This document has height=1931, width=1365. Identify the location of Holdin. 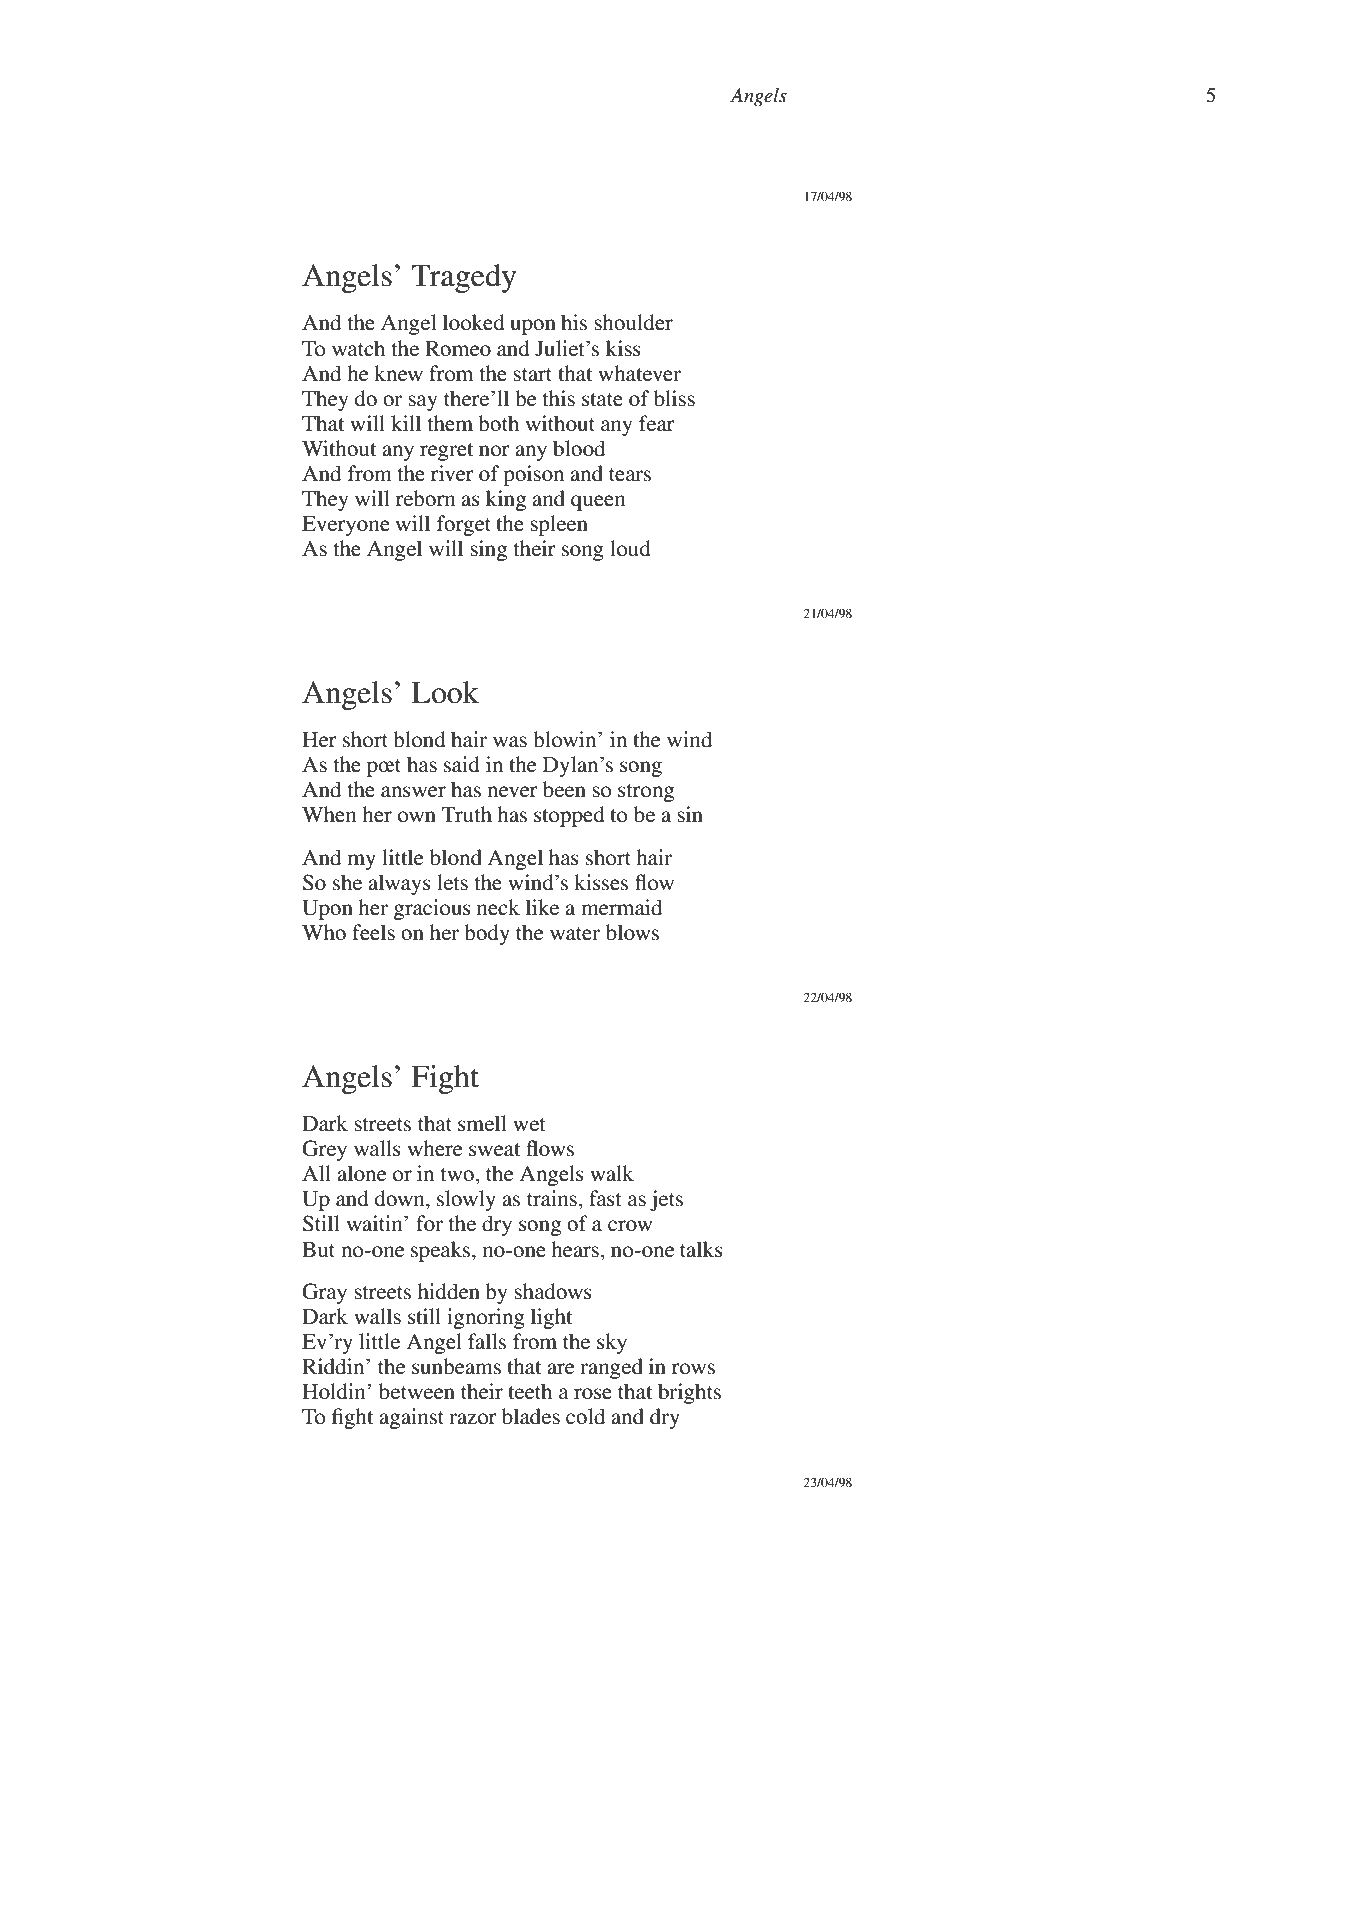
(335, 1391).
